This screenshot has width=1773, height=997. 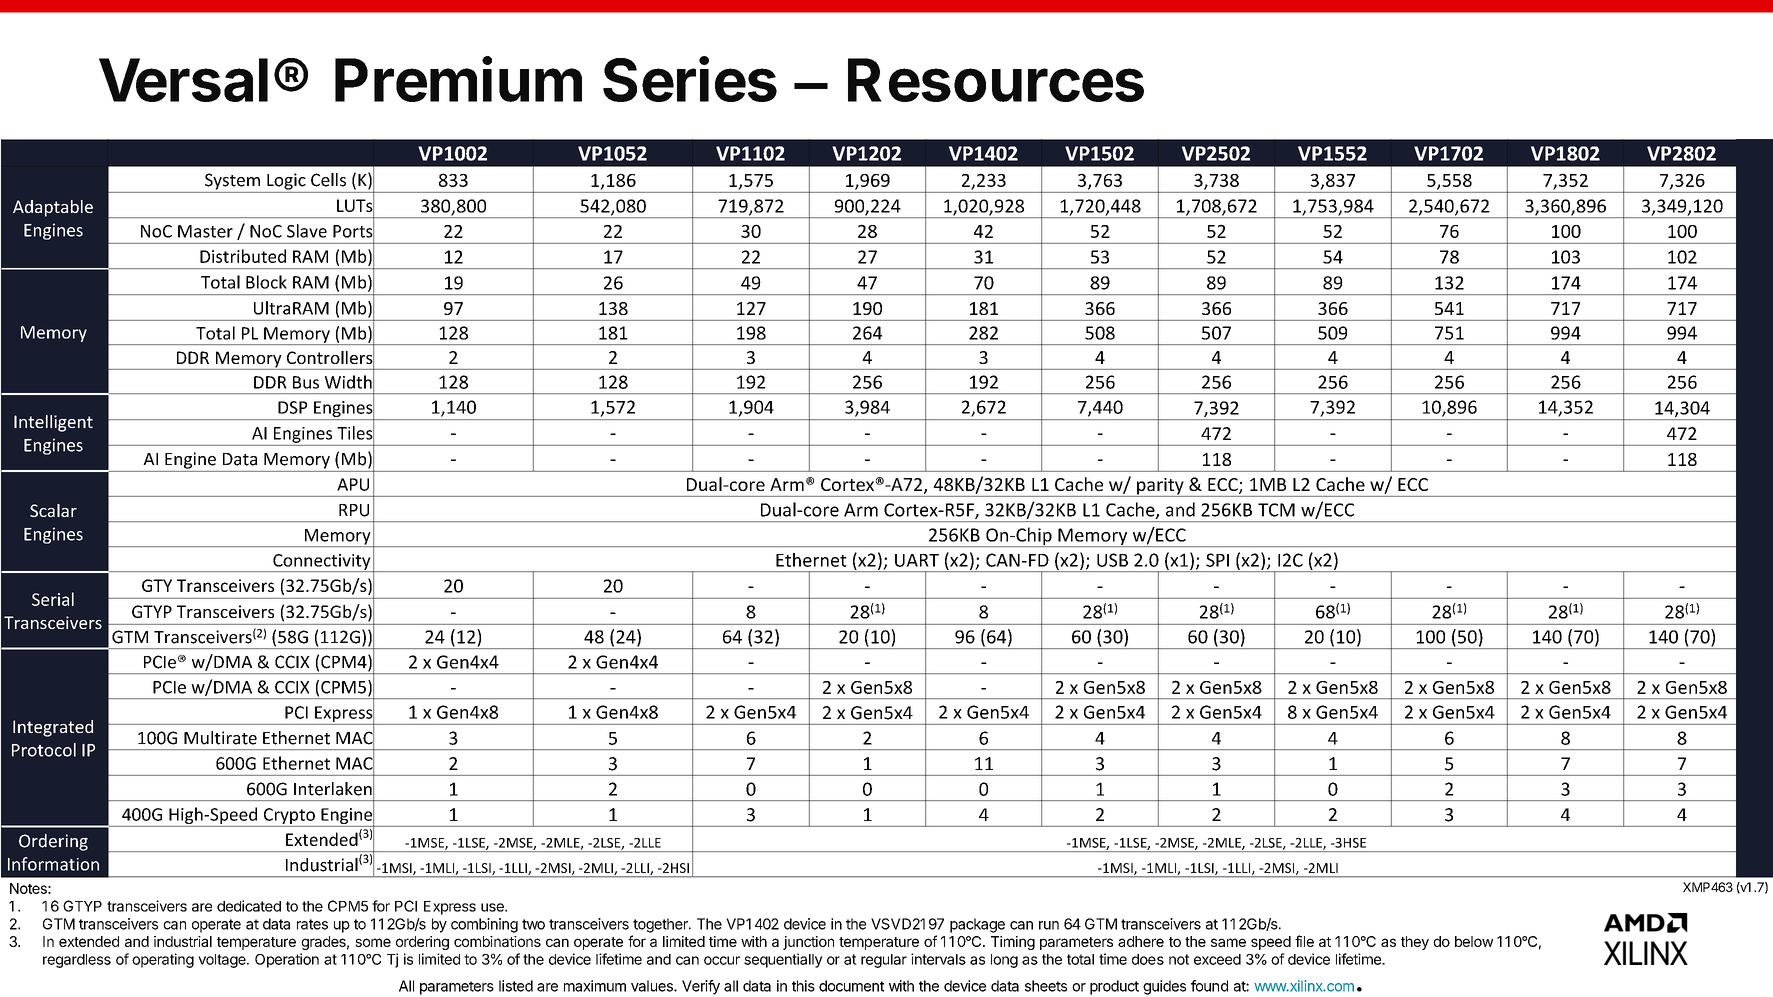 I want to click on sequentially, so click(x=783, y=960).
